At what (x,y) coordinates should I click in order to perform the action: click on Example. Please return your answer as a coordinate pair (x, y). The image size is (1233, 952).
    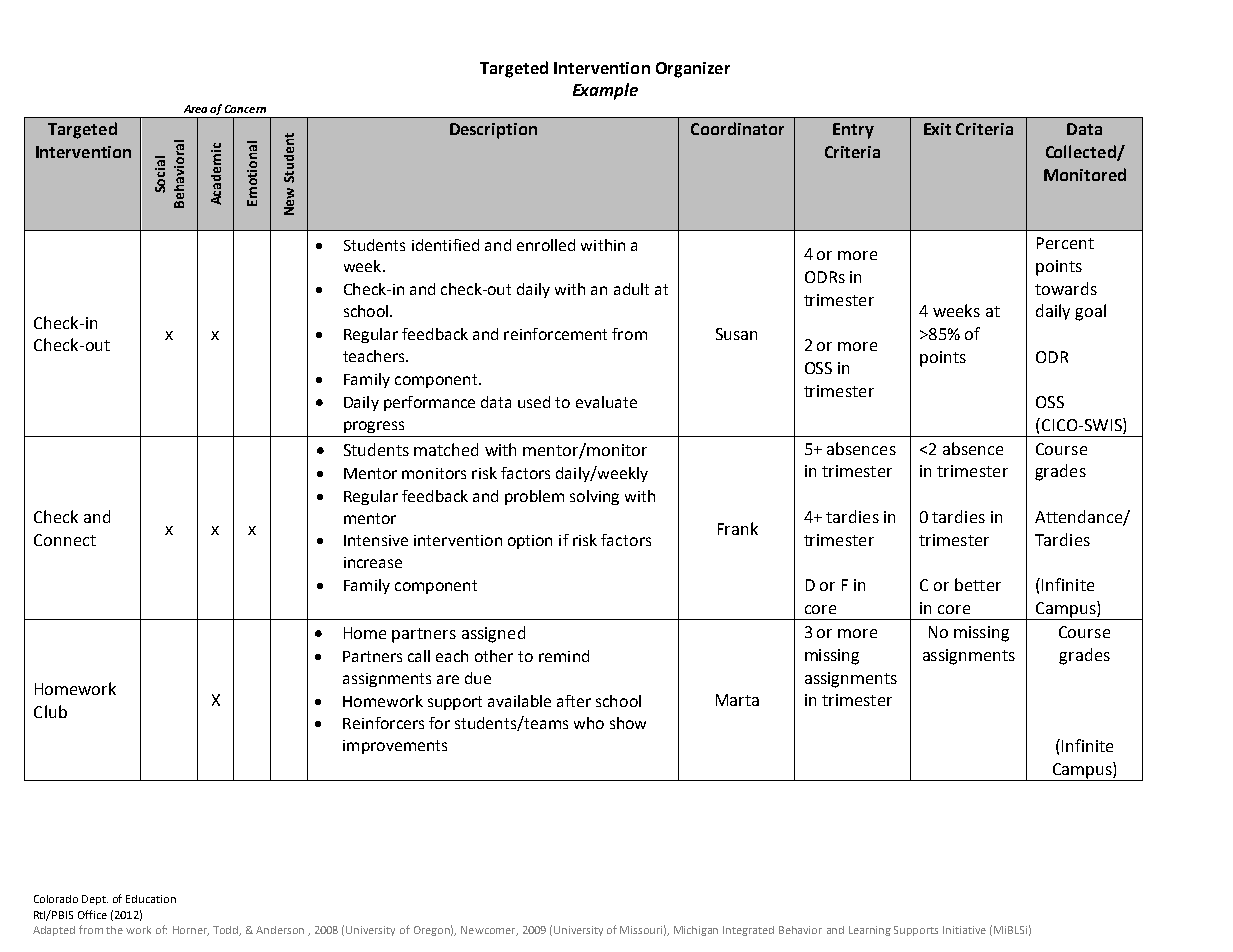
    Looking at the image, I should click on (605, 91).
